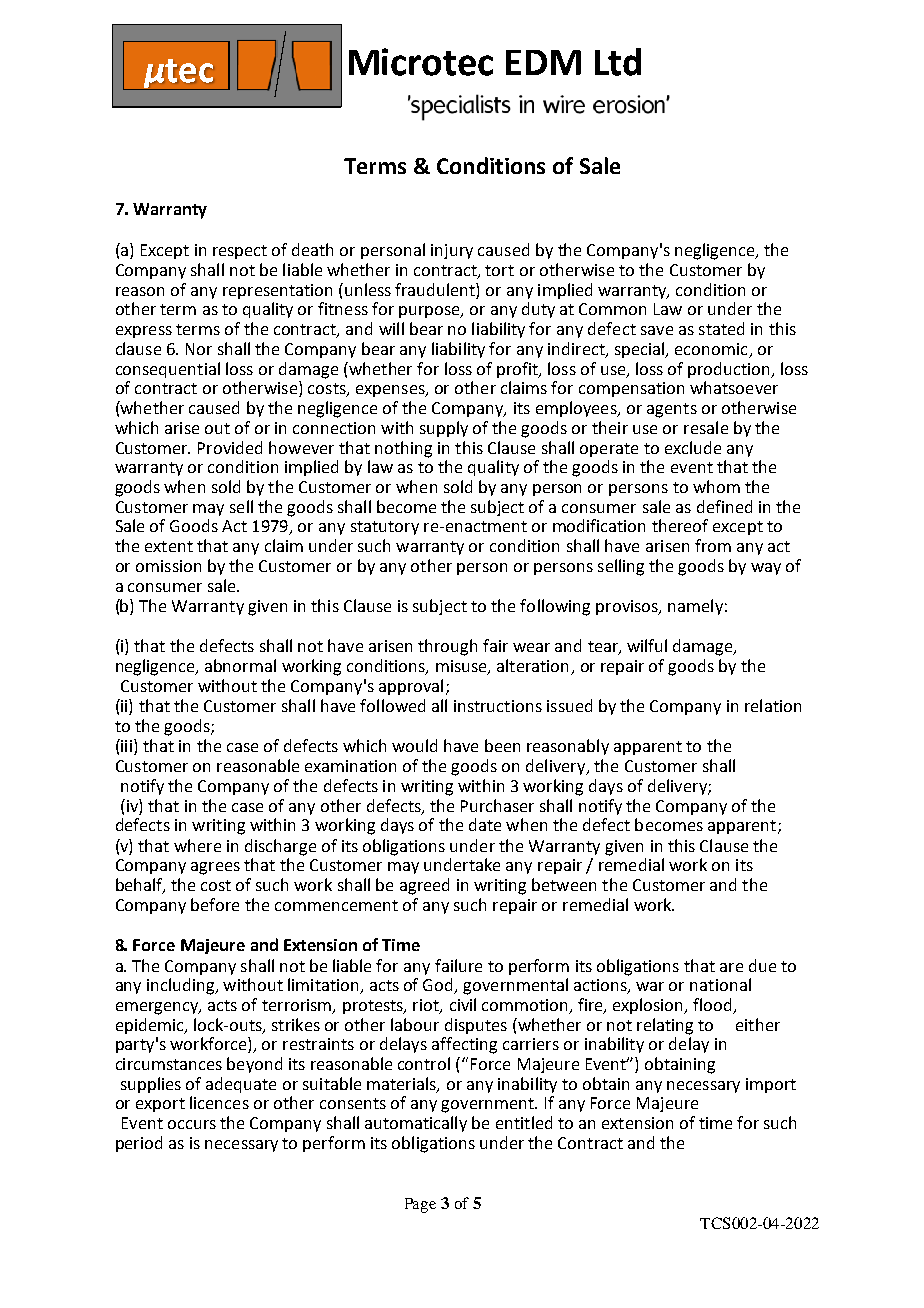  What do you see at coordinates (773, 705) in the document?
I see `relation` at bounding box center [773, 705].
